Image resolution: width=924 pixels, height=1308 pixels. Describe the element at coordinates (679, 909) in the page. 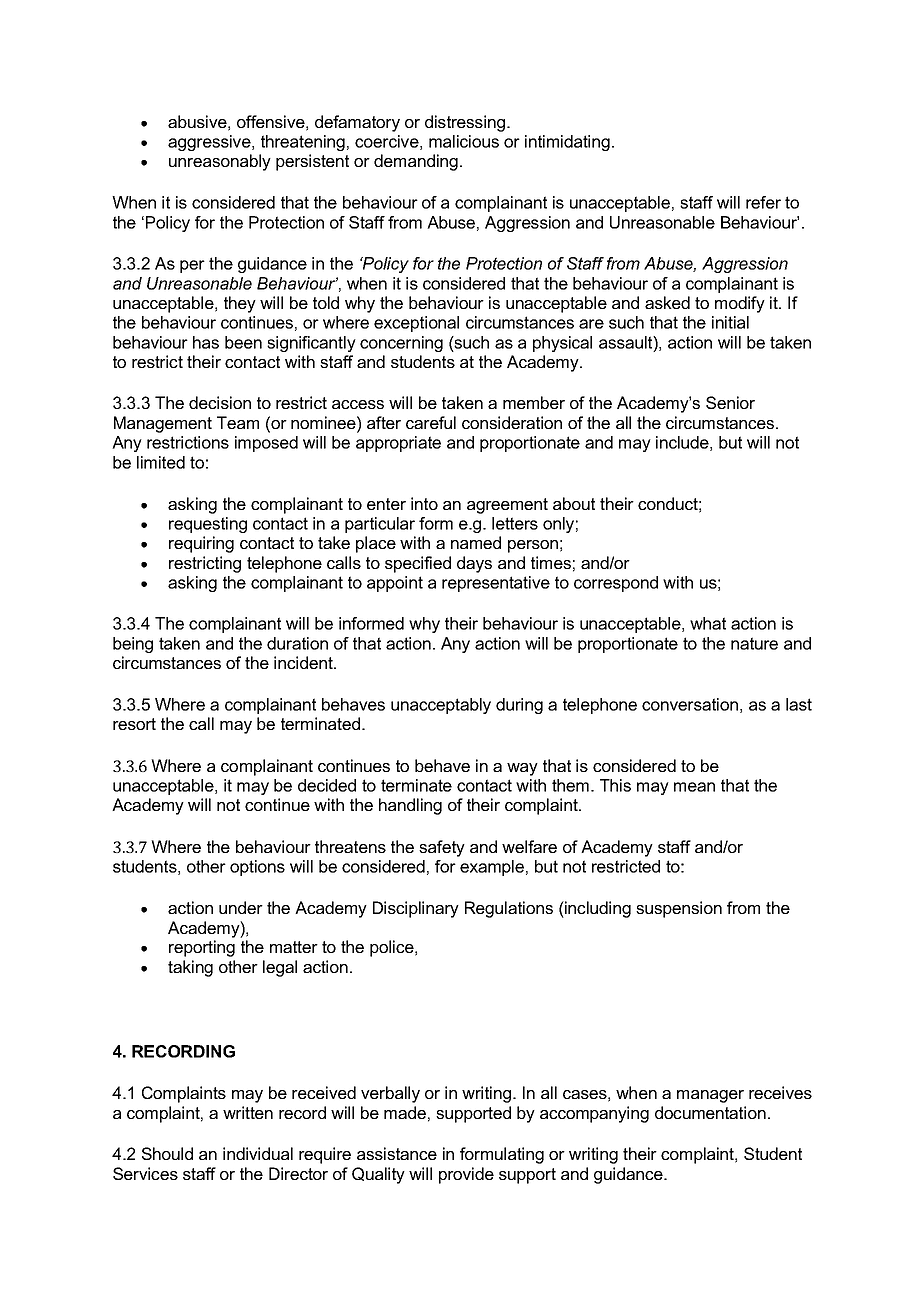

I see `suspension` at that location.
